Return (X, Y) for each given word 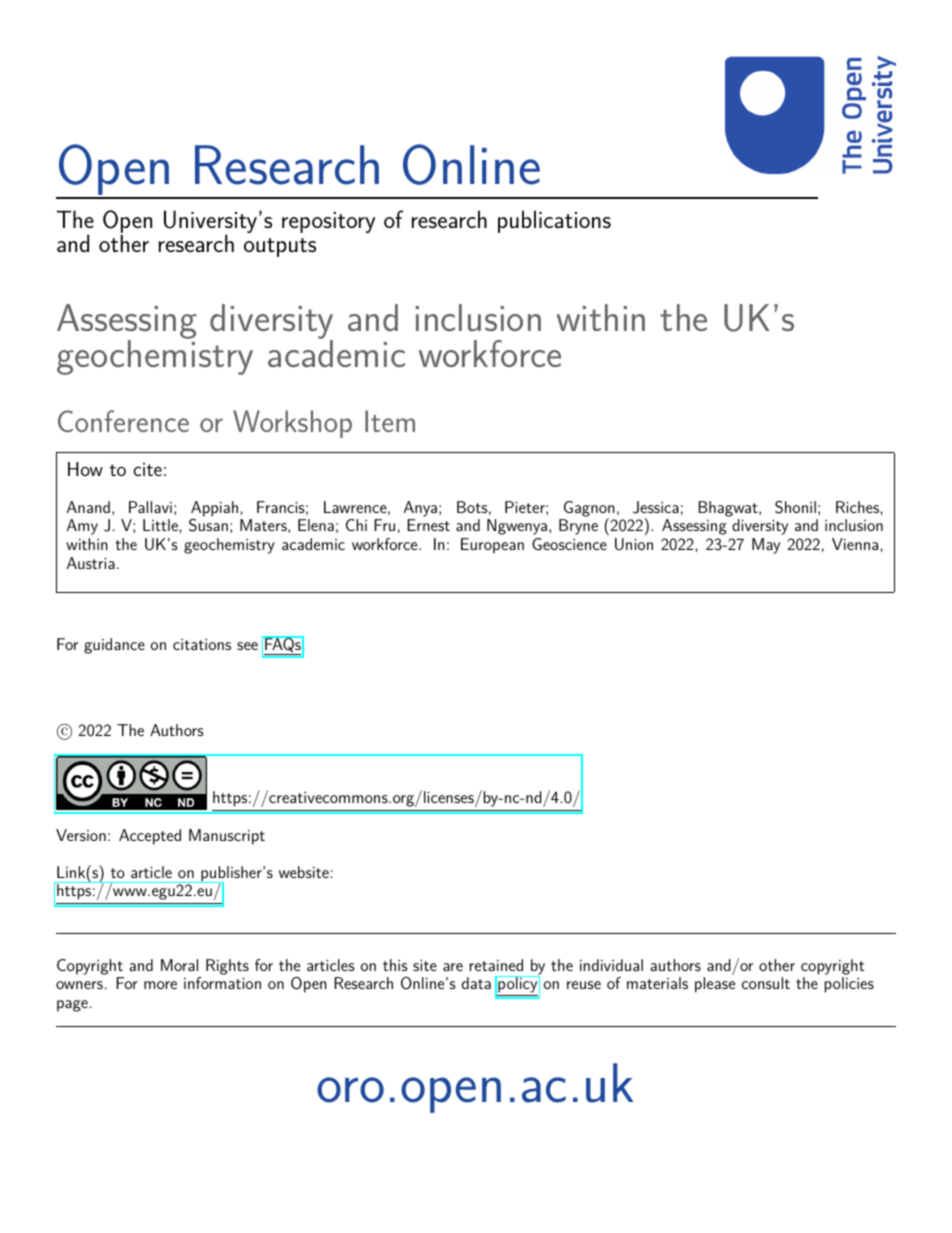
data (476, 983)
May (766, 546)
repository (328, 222)
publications (554, 221)
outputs (280, 247)
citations (202, 644)
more (160, 985)
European (492, 546)
